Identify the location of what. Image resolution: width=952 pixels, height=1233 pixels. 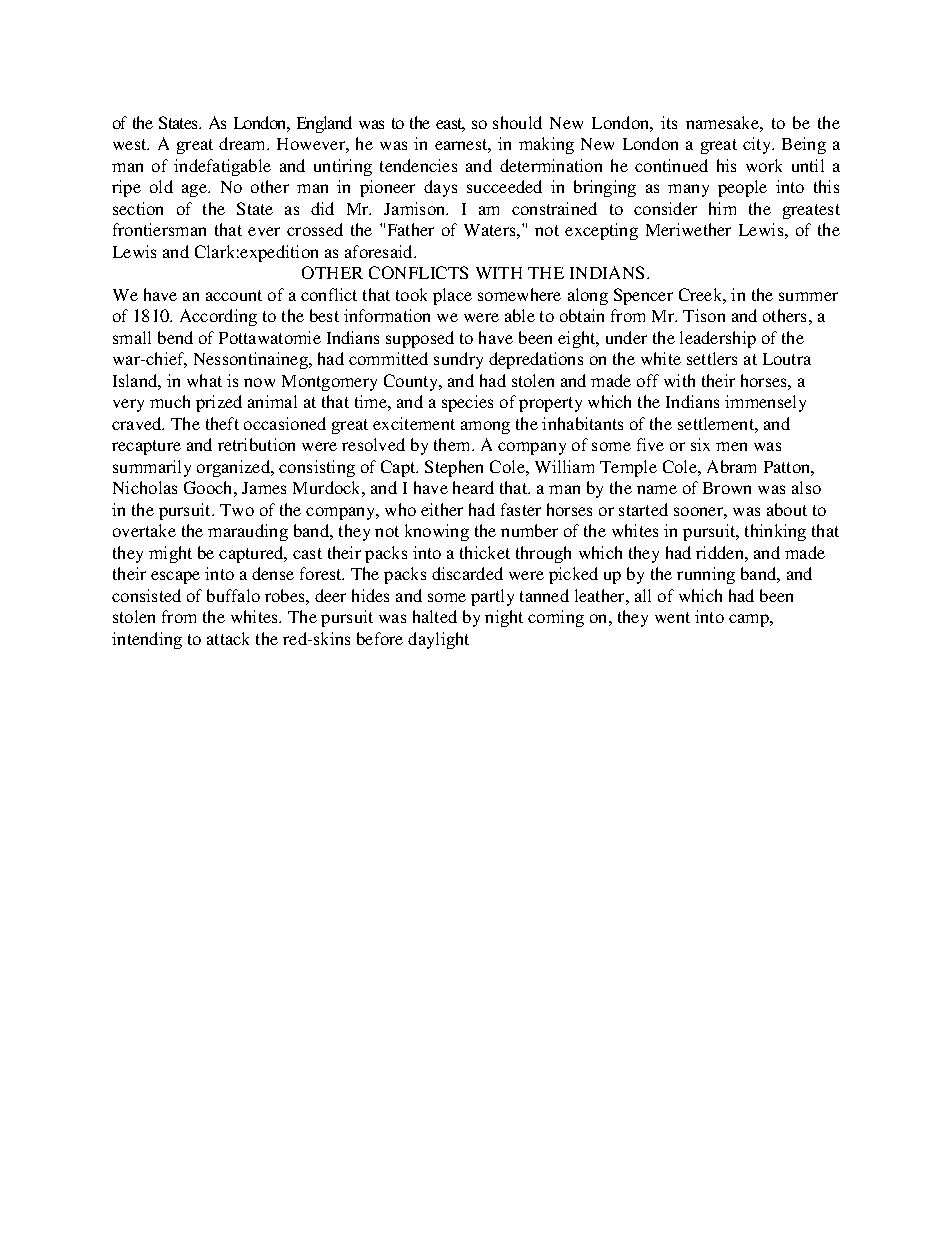
(204, 380).
